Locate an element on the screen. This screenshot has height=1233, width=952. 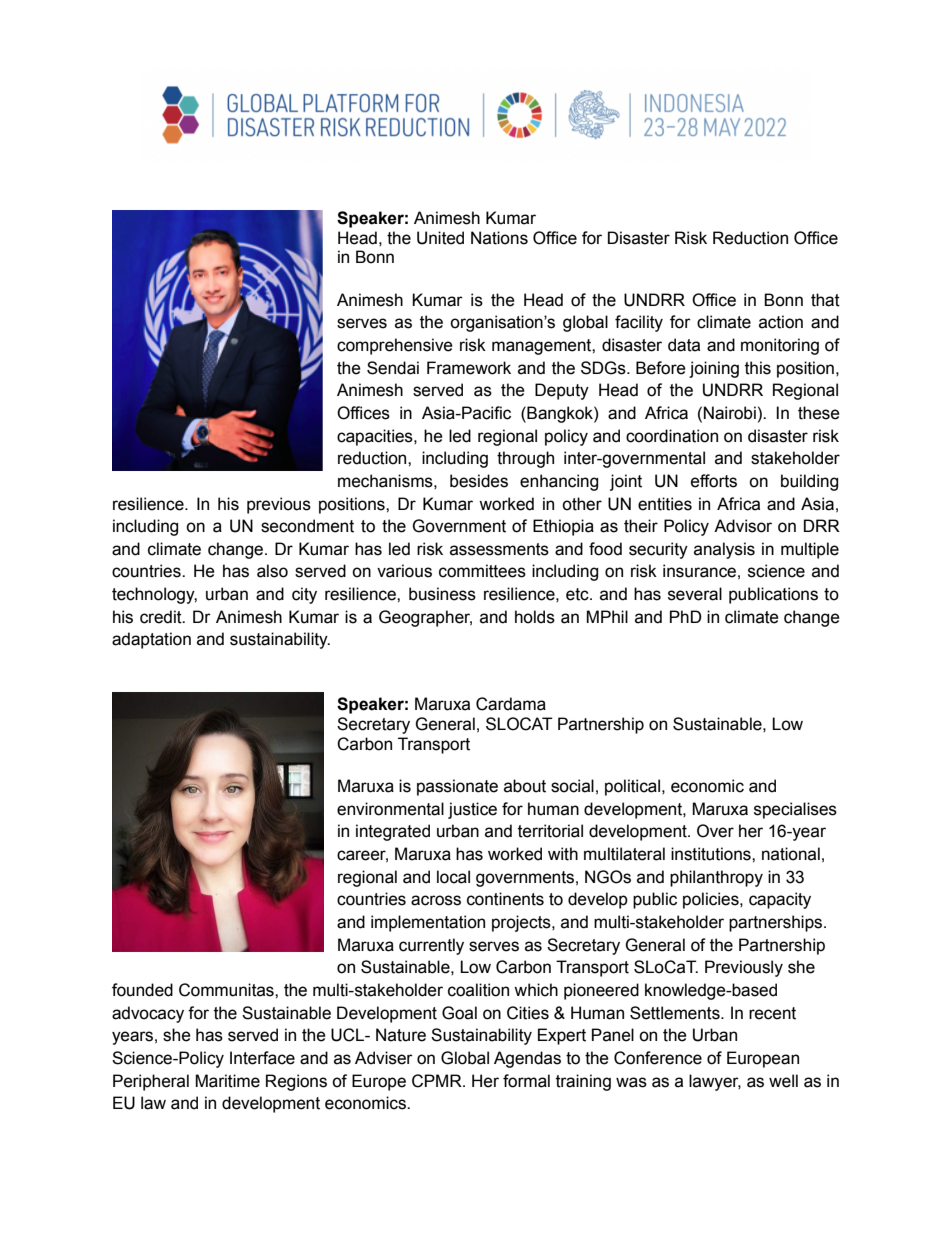
Maritime is located at coordinates (227, 1081).
